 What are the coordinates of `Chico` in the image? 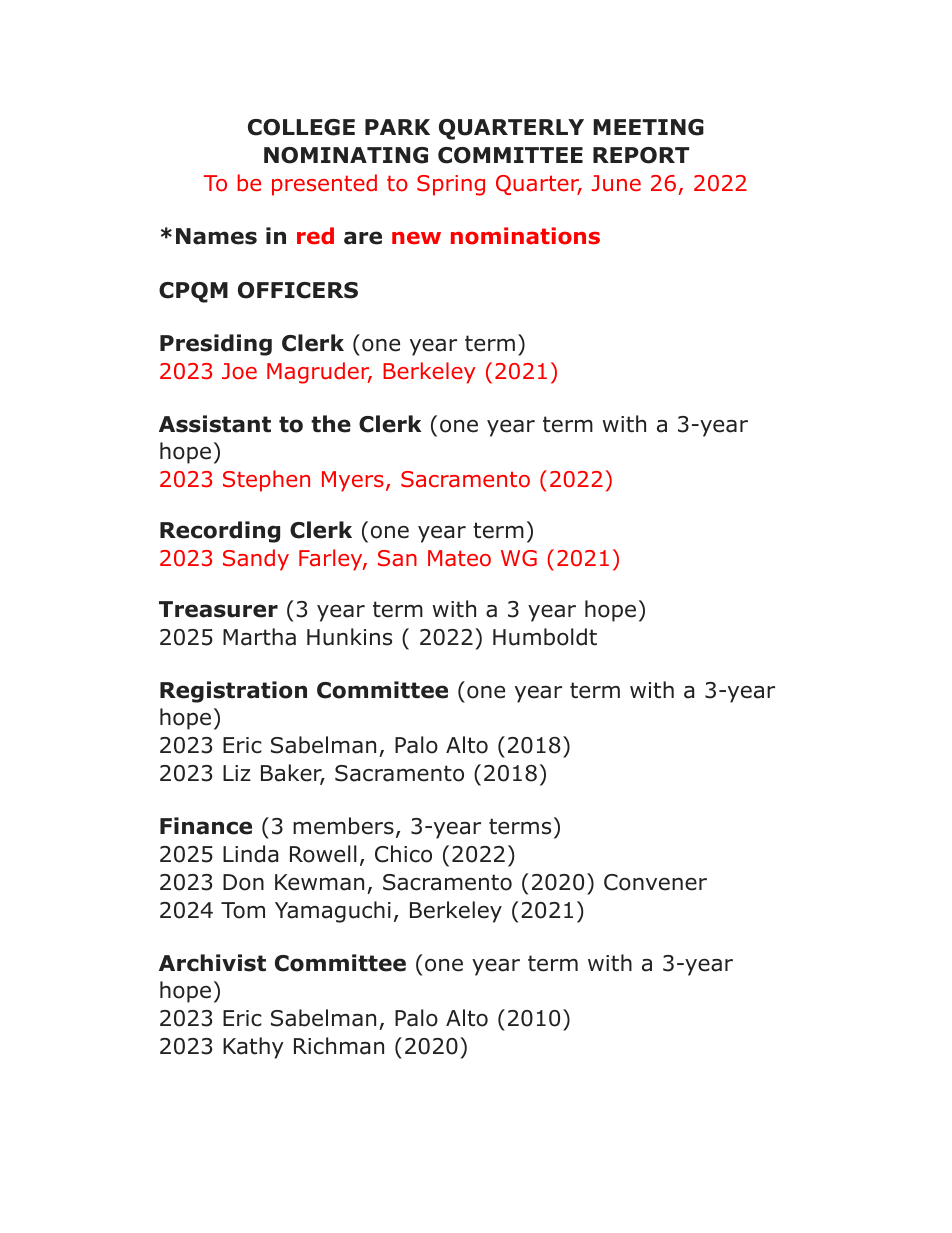 It's located at (403, 854).
